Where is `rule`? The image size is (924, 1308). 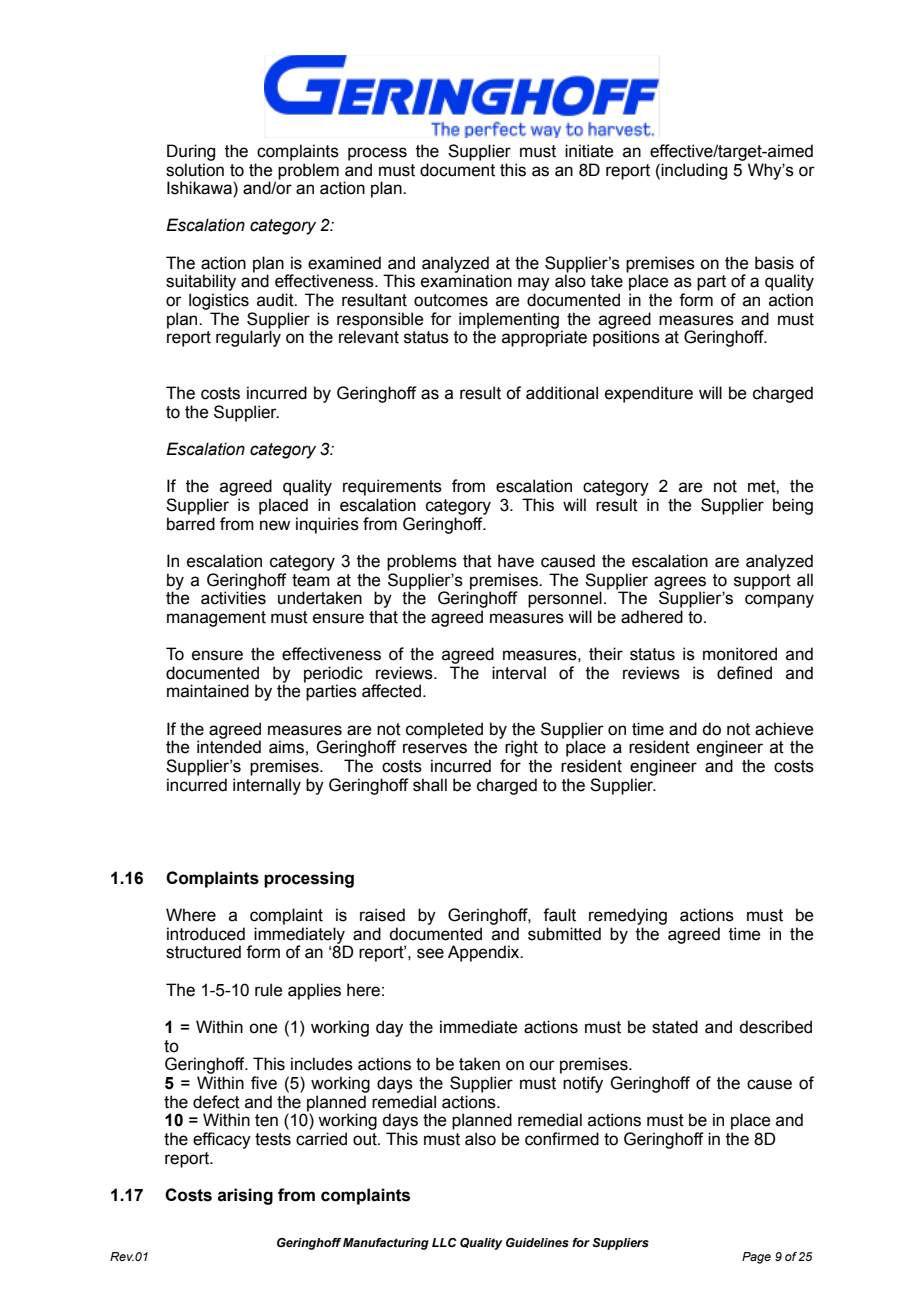 rule is located at coordinates (269, 990).
